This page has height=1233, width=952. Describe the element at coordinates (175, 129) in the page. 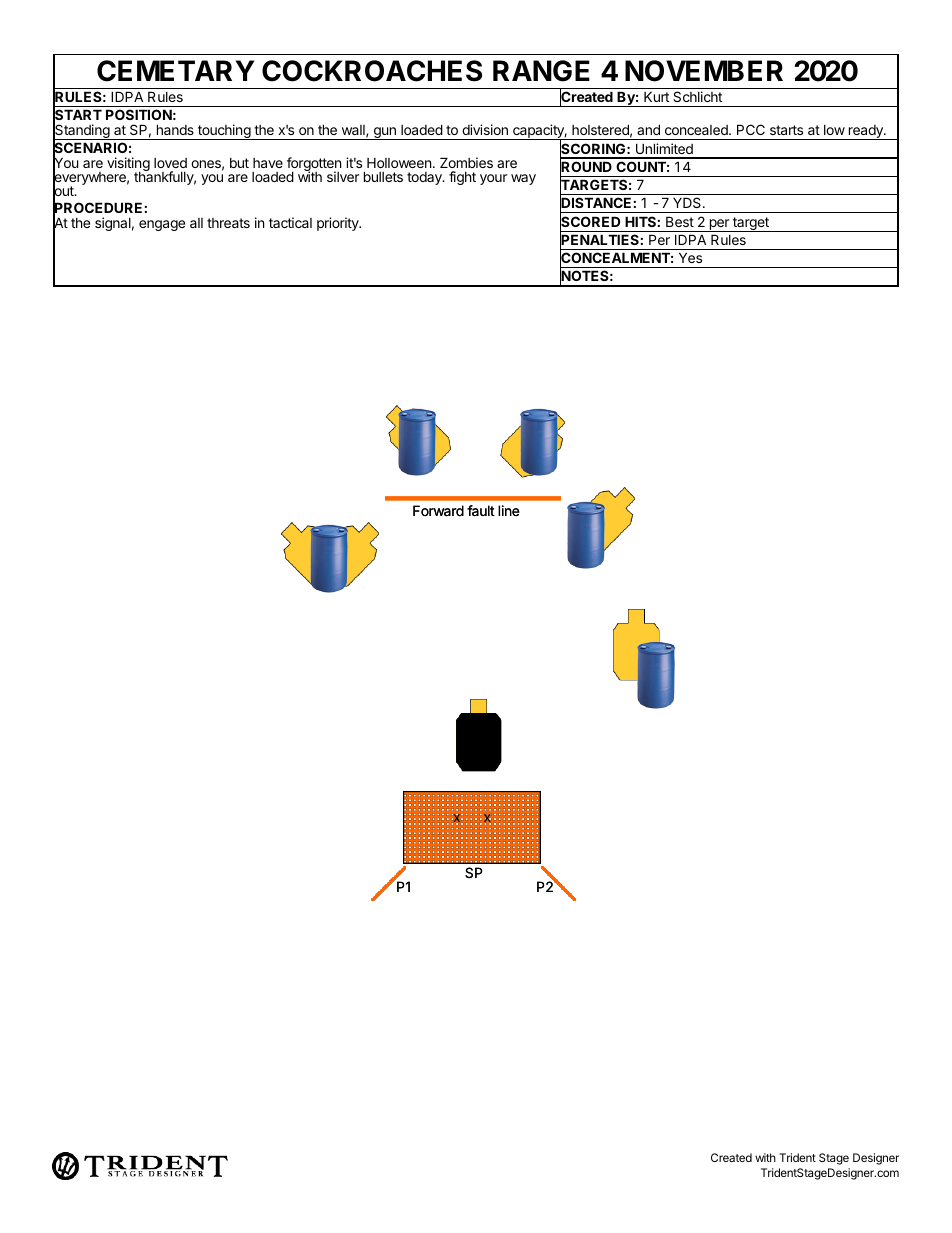

I see `hands` at that location.
